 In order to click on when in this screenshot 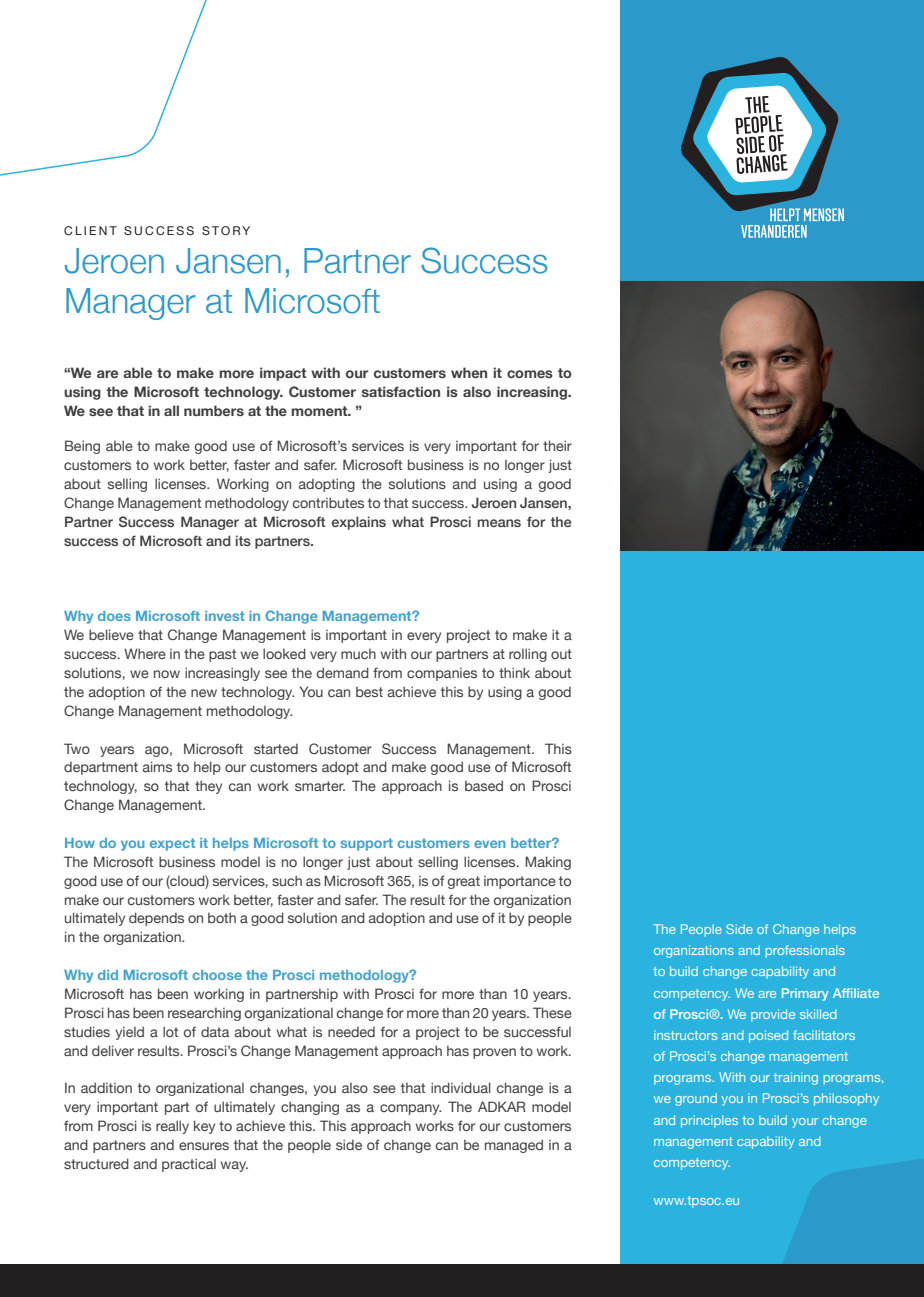, I will do `click(469, 372)`.
